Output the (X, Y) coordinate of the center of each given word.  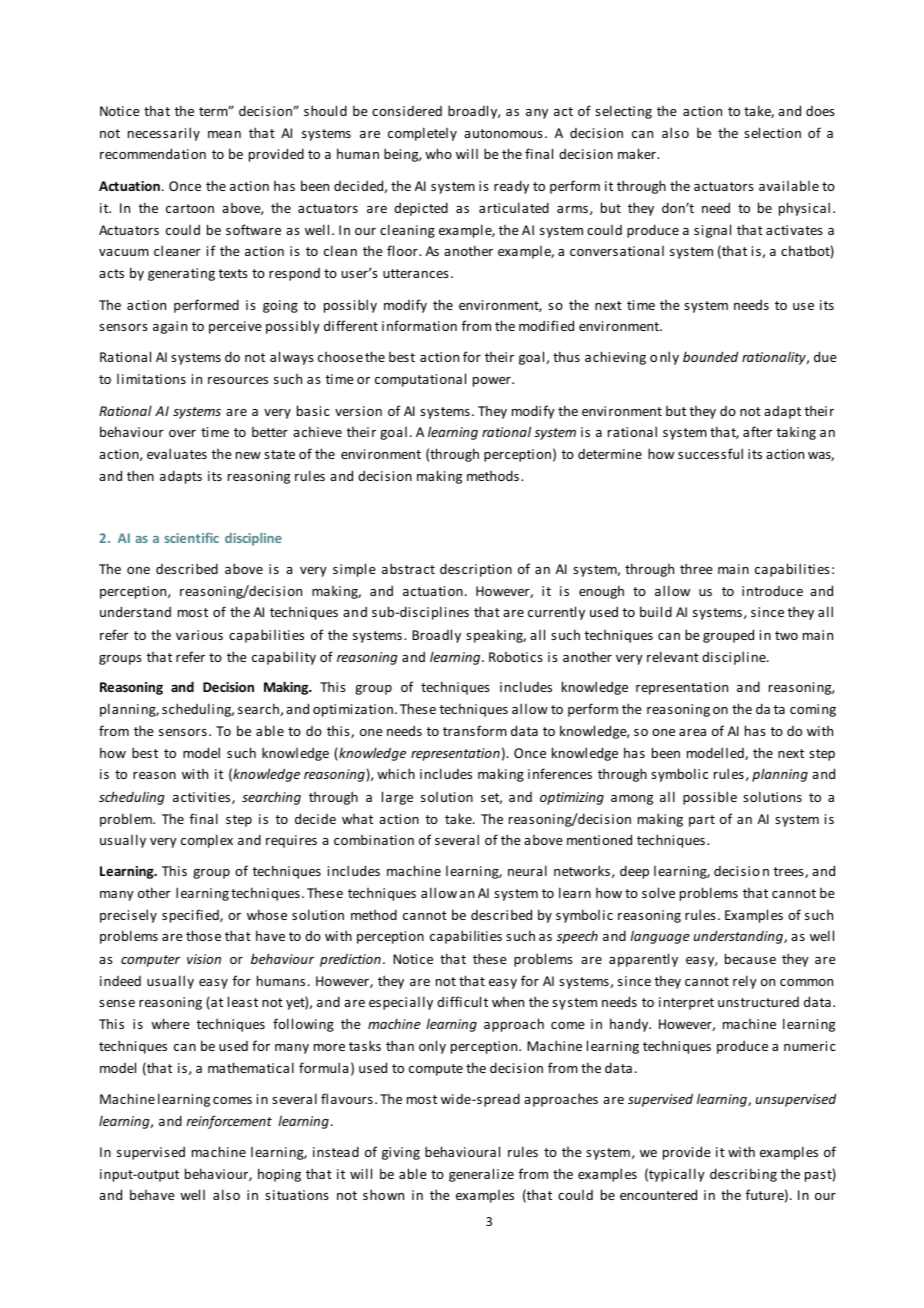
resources (238, 380)
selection (772, 132)
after (758, 431)
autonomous (503, 133)
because (750, 958)
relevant (673, 656)
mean (224, 134)
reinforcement (229, 1122)
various (199, 635)
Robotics (516, 657)
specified (191, 916)
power (493, 382)
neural (527, 870)
